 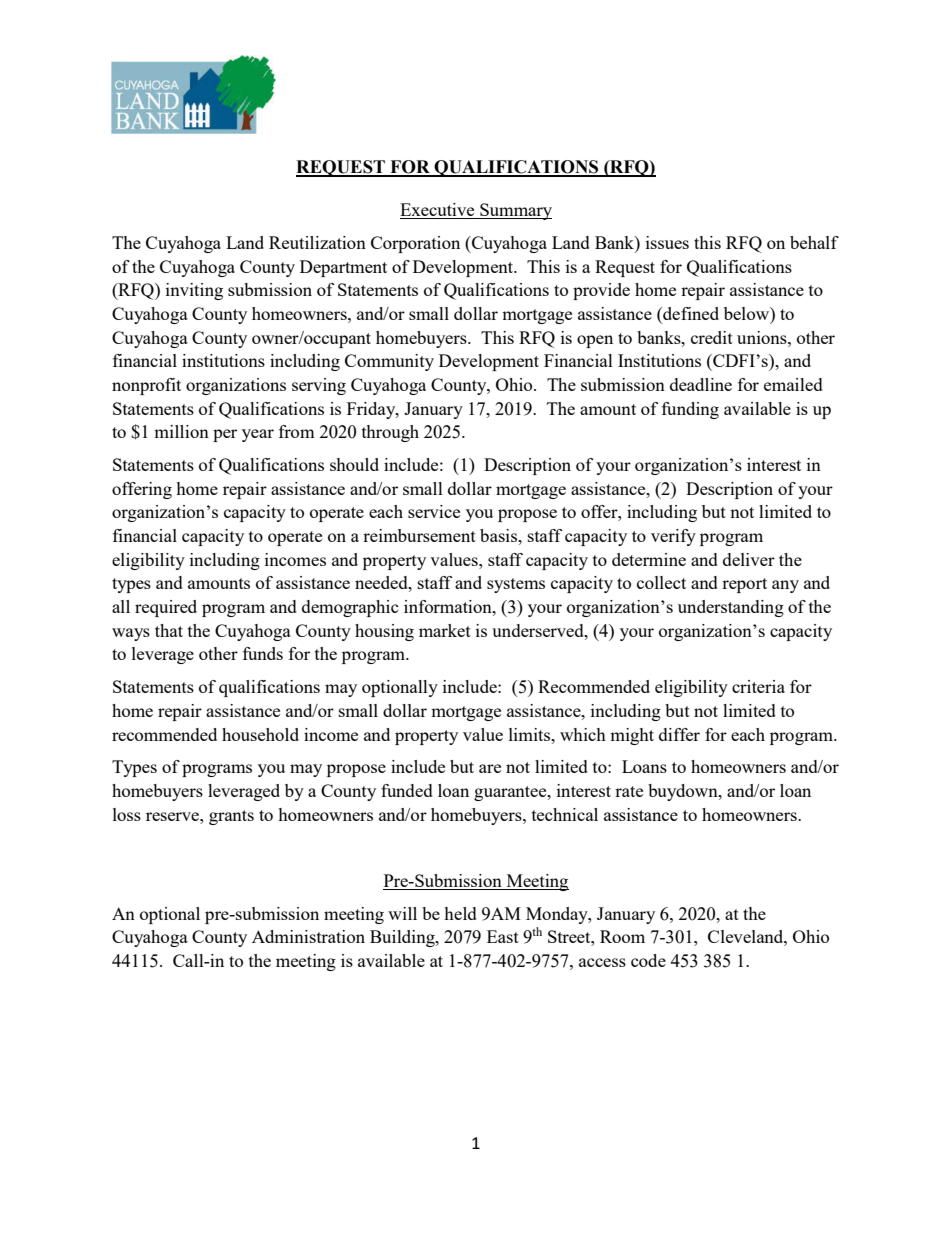 What do you see at coordinates (438, 211) in the page?
I see `Executive` at bounding box center [438, 211].
